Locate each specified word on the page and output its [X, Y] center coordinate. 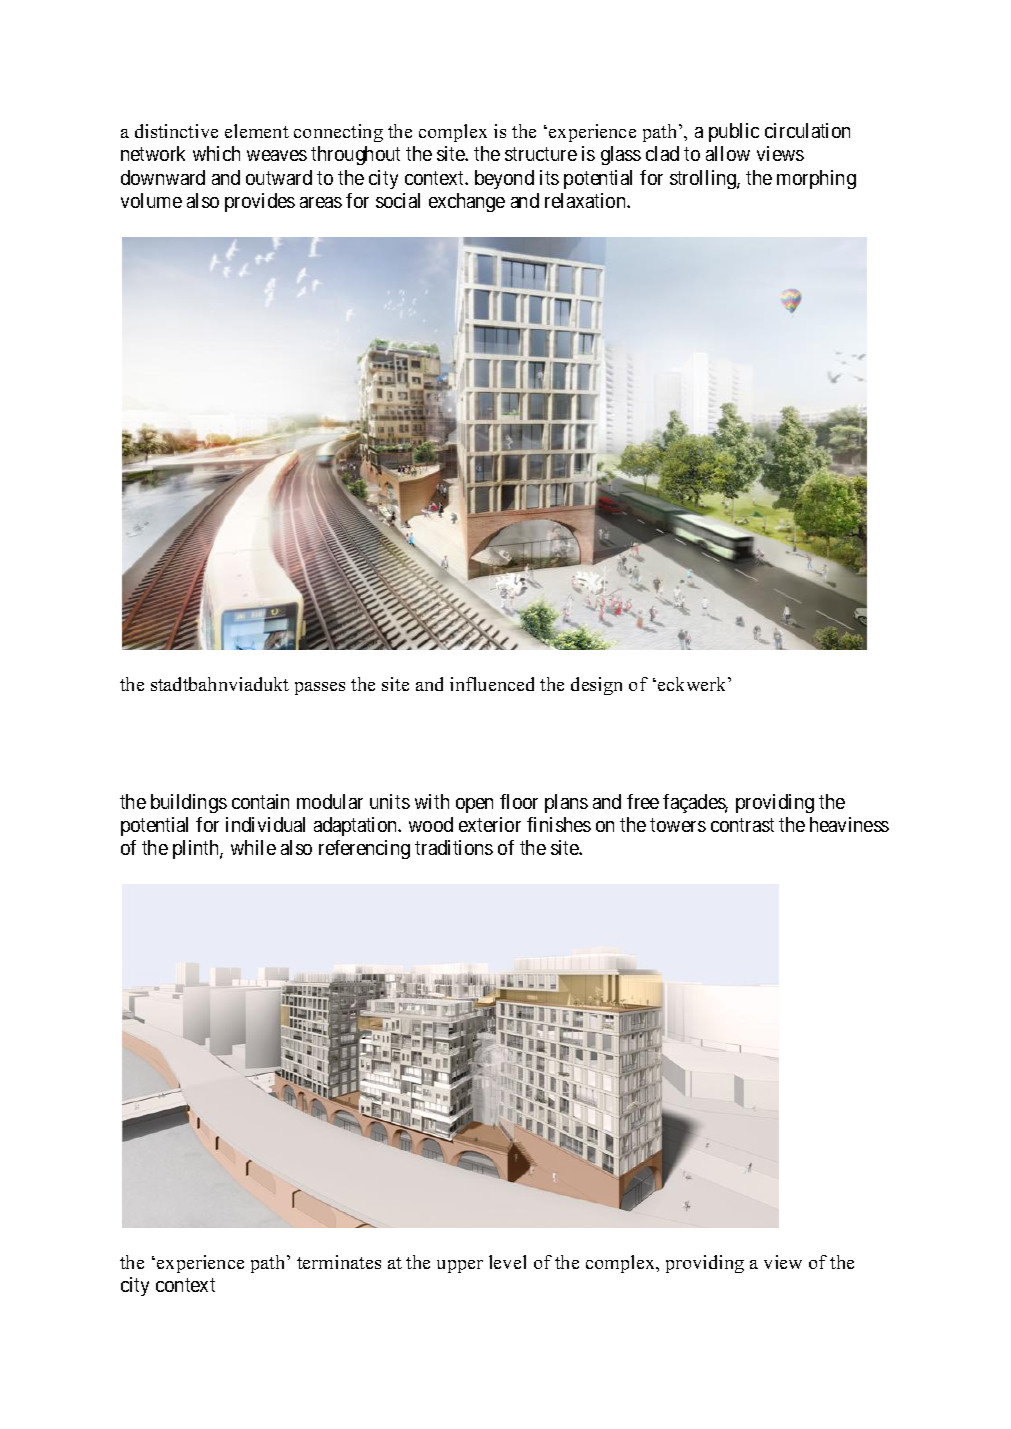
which [216, 153]
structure [541, 154]
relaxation [586, 200]
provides [260, 202]
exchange [467, 202]
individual [265, 824]
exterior [490, 824]
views [780, 153]
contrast [742, 825]
